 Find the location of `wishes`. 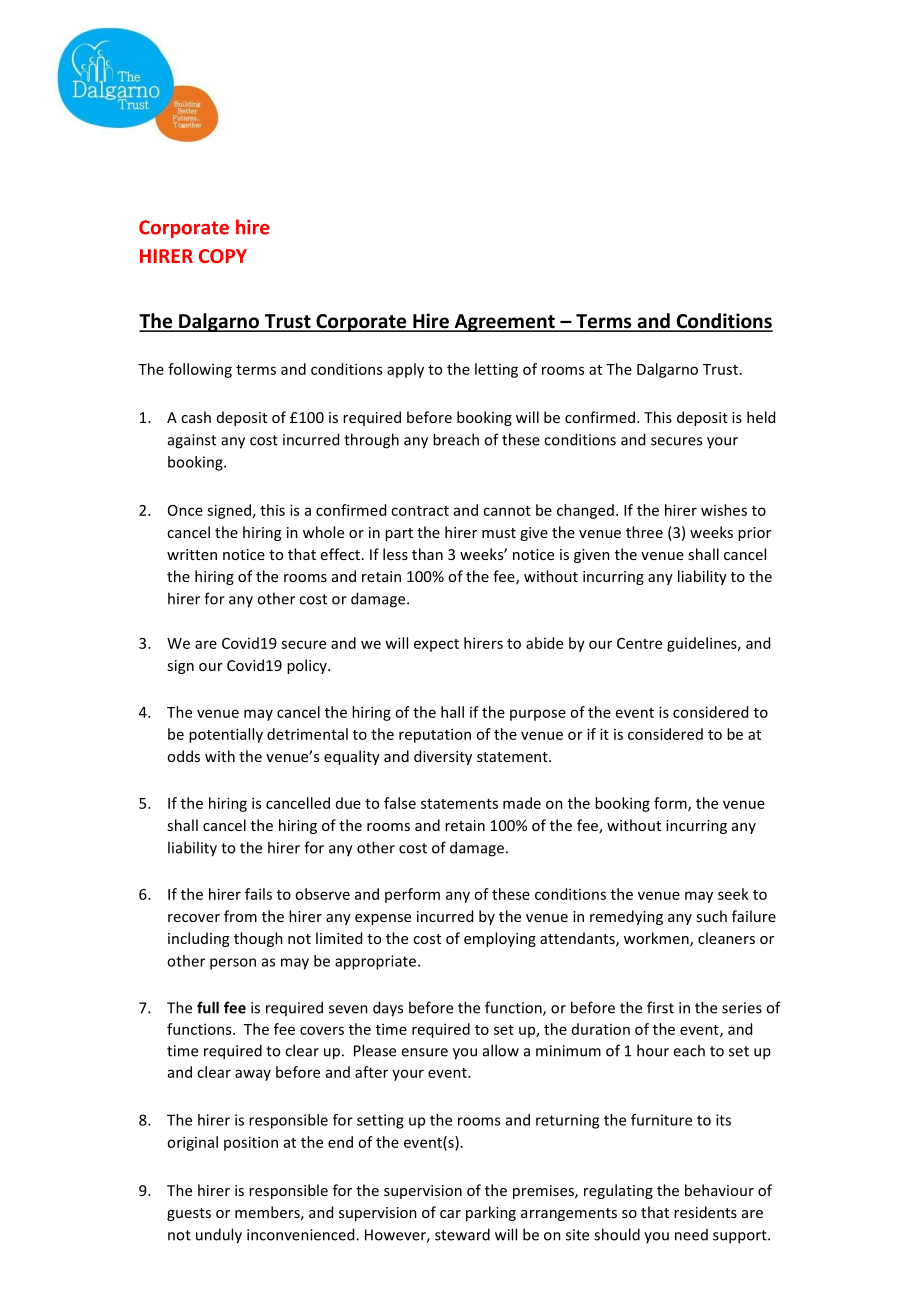

wishes is located at coordinates (724, 510).
